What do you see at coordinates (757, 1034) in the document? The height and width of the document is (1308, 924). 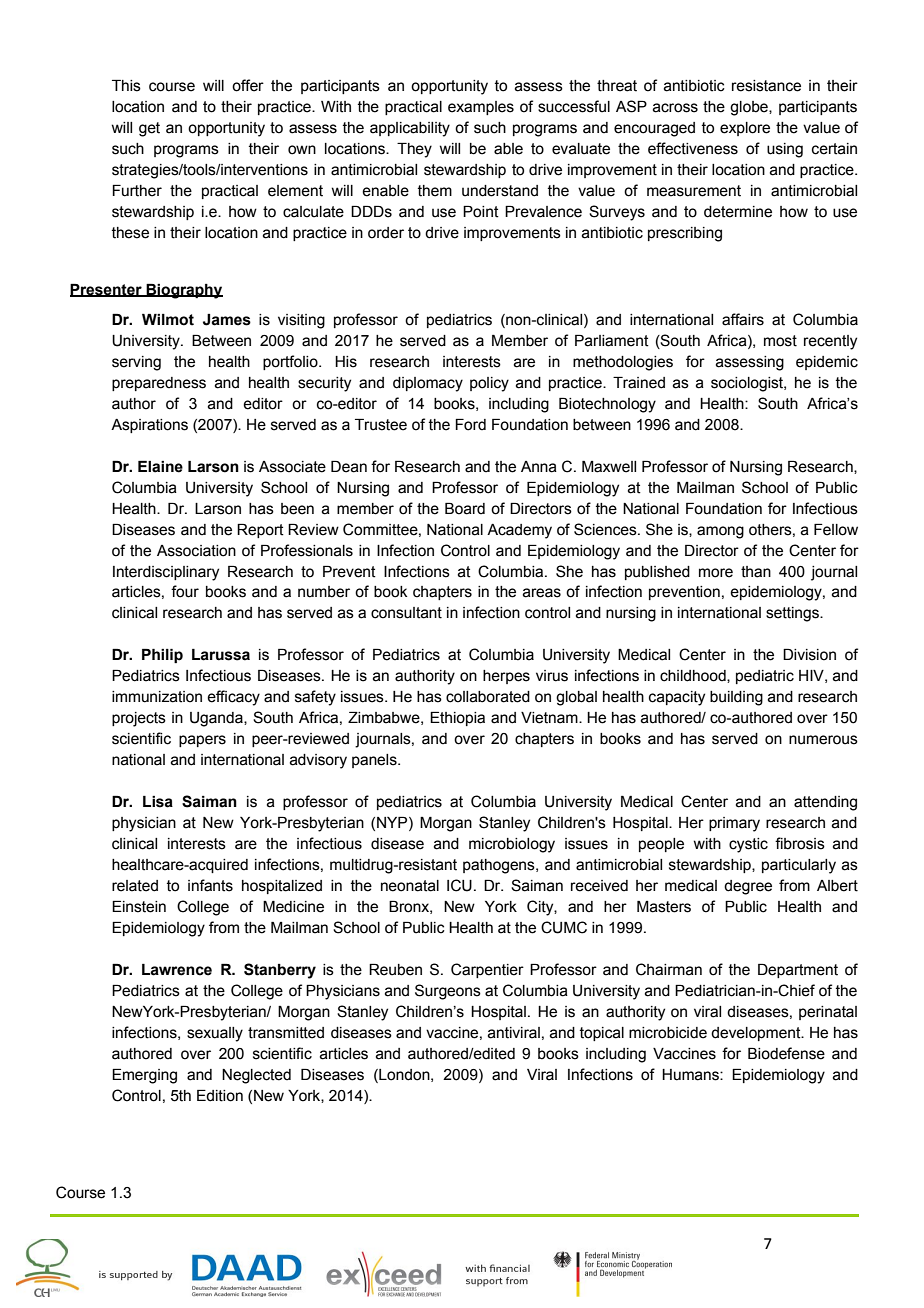 I see `development` at bounding box center [757, 1034].
